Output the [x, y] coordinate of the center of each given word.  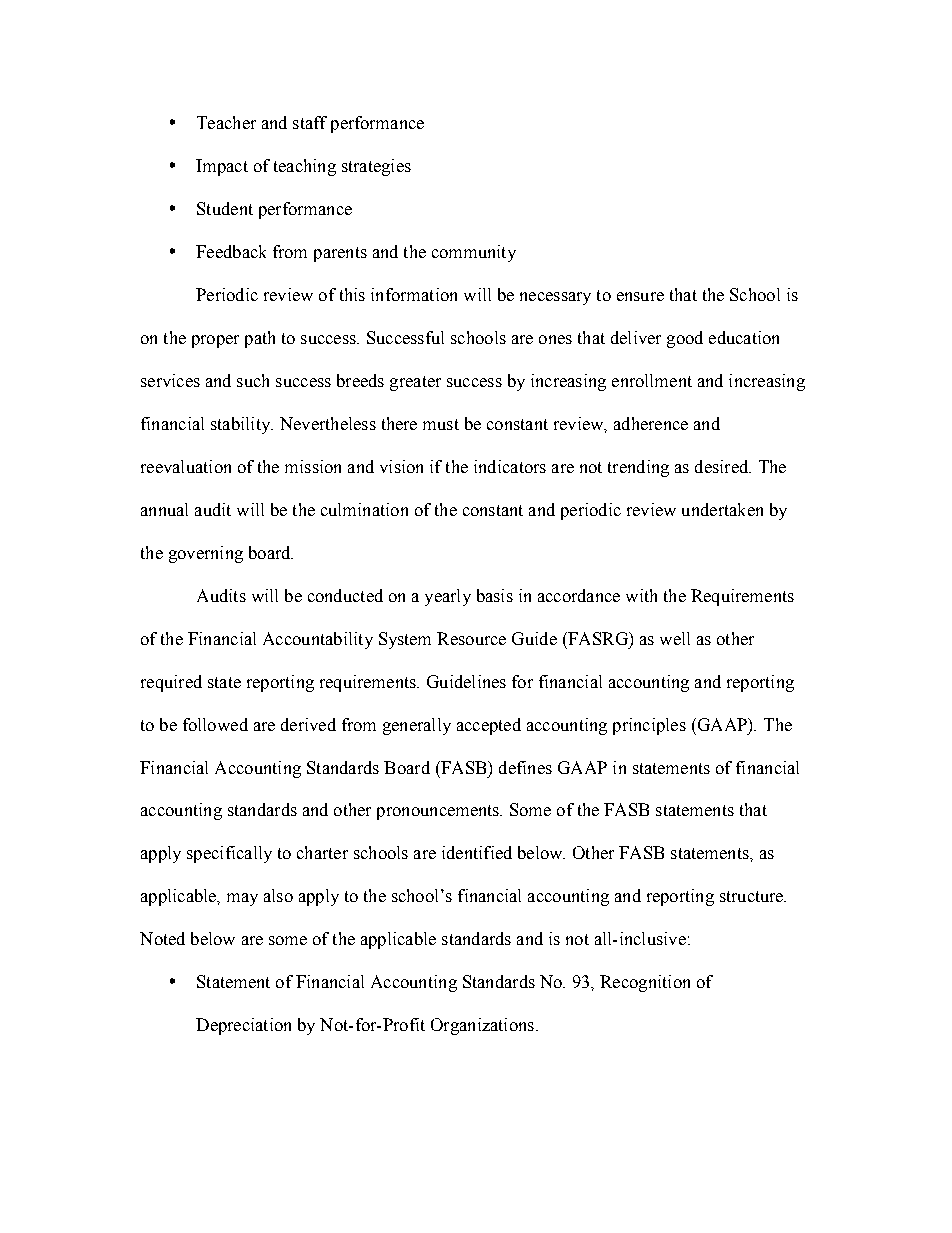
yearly [448, 597]
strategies [376, 167]
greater [415, 383]
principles [649, 726]
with [641, 595]
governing [206, 554]
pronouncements [439, 812]
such [253, 380]
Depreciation [243, 1026]
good [685, 339]
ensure [640, 296]
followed [215, 724]
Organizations [482, 1026]
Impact [222, 167]
